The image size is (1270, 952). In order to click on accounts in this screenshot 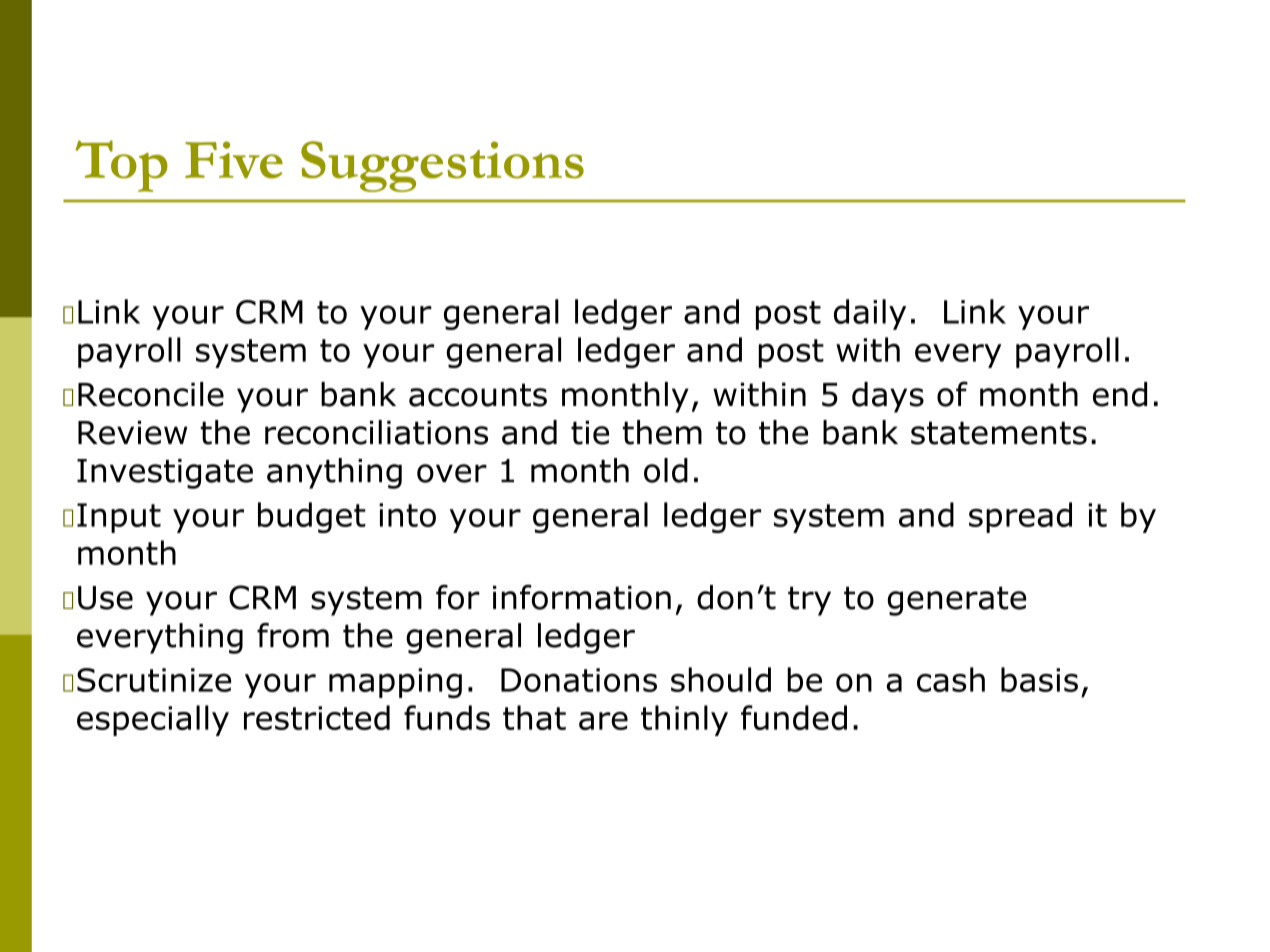, I will do `click(478, 395)`.
